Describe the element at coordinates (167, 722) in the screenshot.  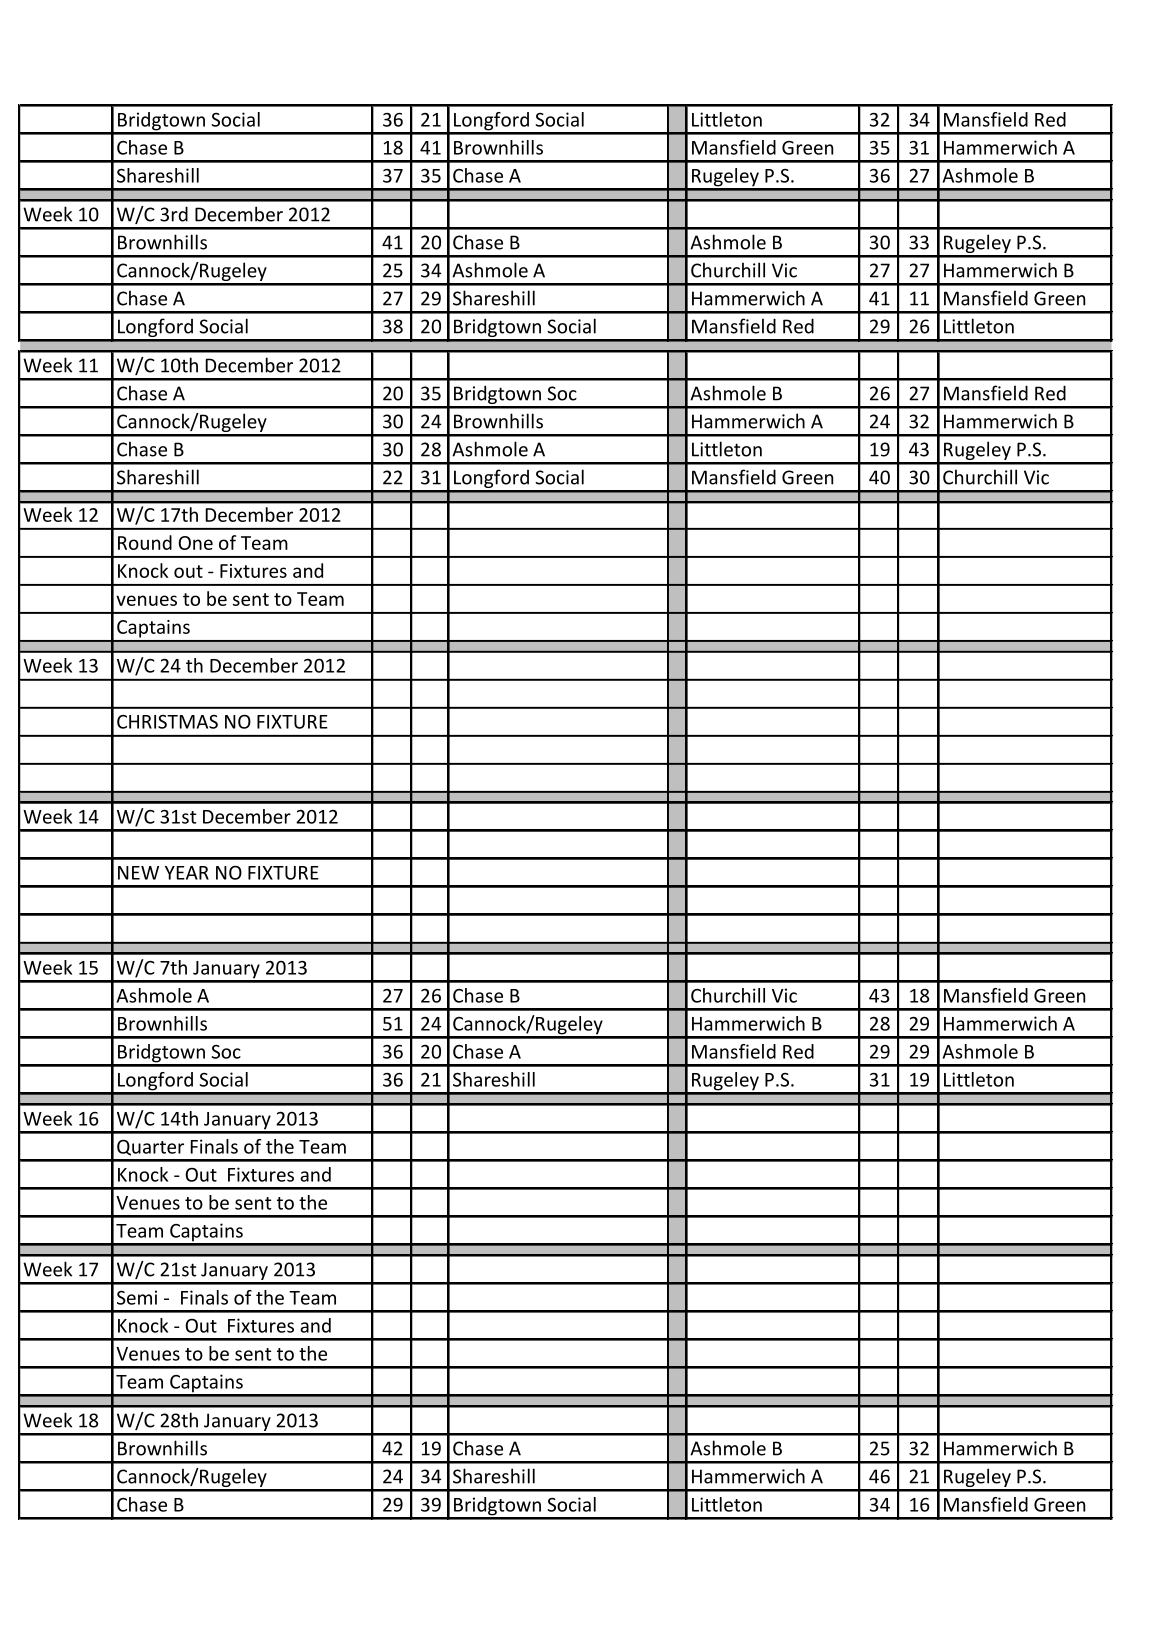
I see `CHRISTMAS` at that location.
